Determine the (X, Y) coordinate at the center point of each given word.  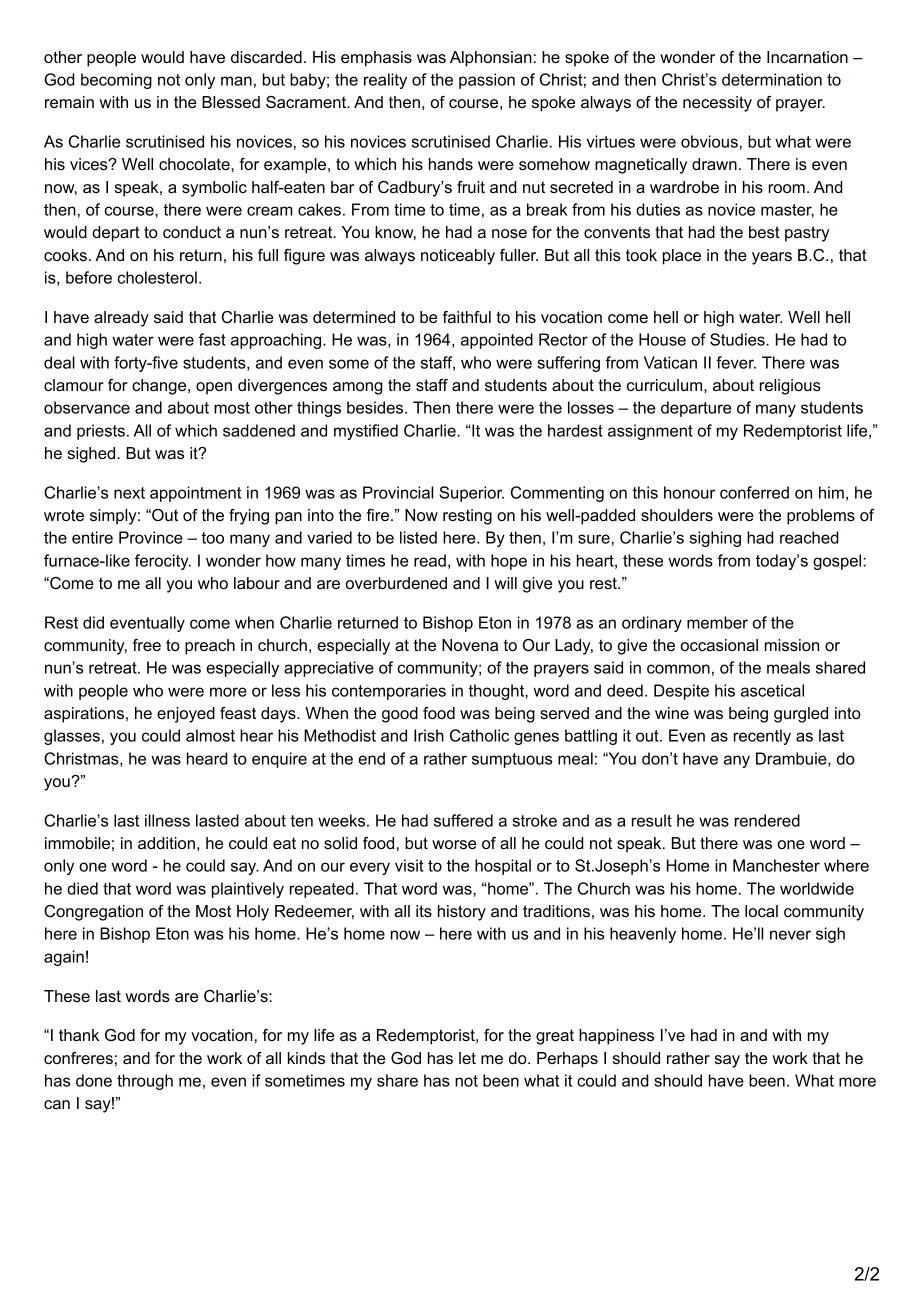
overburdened (396, 583)
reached (809, 537)
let (467, 1058)
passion (487, 81)
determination (772, 79)
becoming (116, 81)
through (145, 1082)
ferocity (163, 562)
